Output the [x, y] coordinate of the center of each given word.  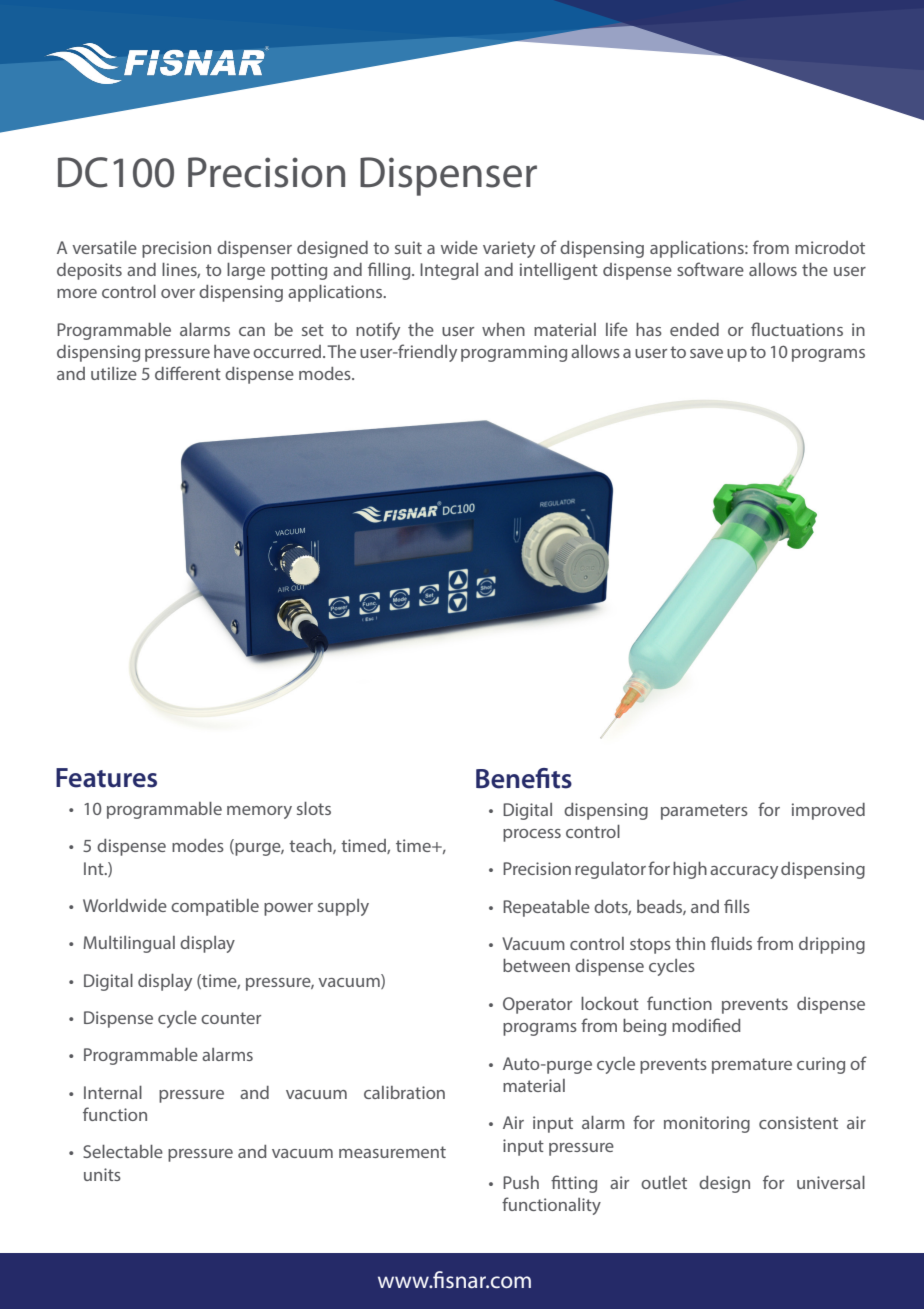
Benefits [524, 778]
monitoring [707, 1124]
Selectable [123, 1151]
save [706, 353]
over [178, 293]
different [188, 373]
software [710, 269]
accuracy [744, 872]
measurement [392, 1152]
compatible [215, 907]
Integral [449, 271]
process [532, 835]
